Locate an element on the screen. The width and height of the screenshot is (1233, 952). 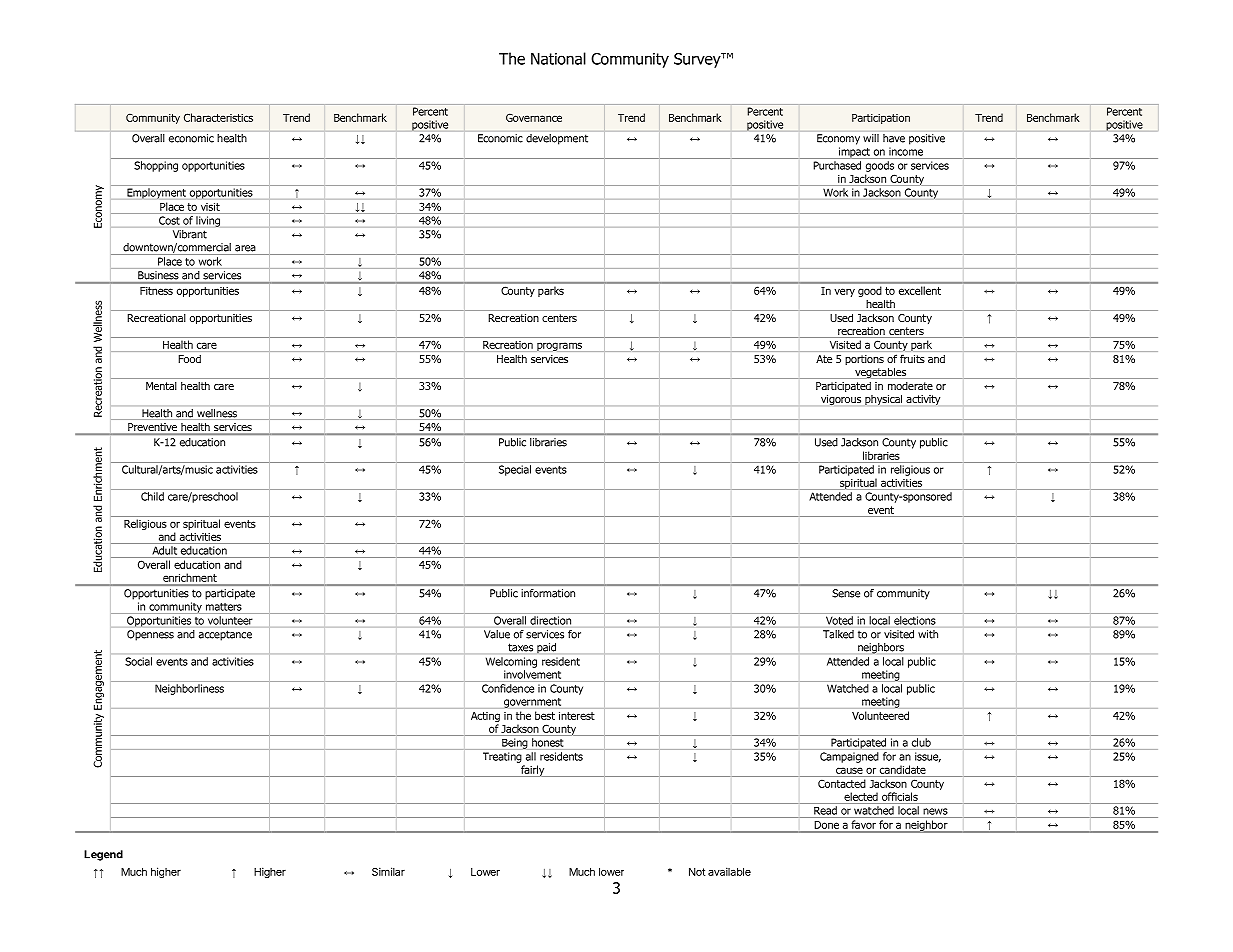
Social is located at coordinates (138, 661).
